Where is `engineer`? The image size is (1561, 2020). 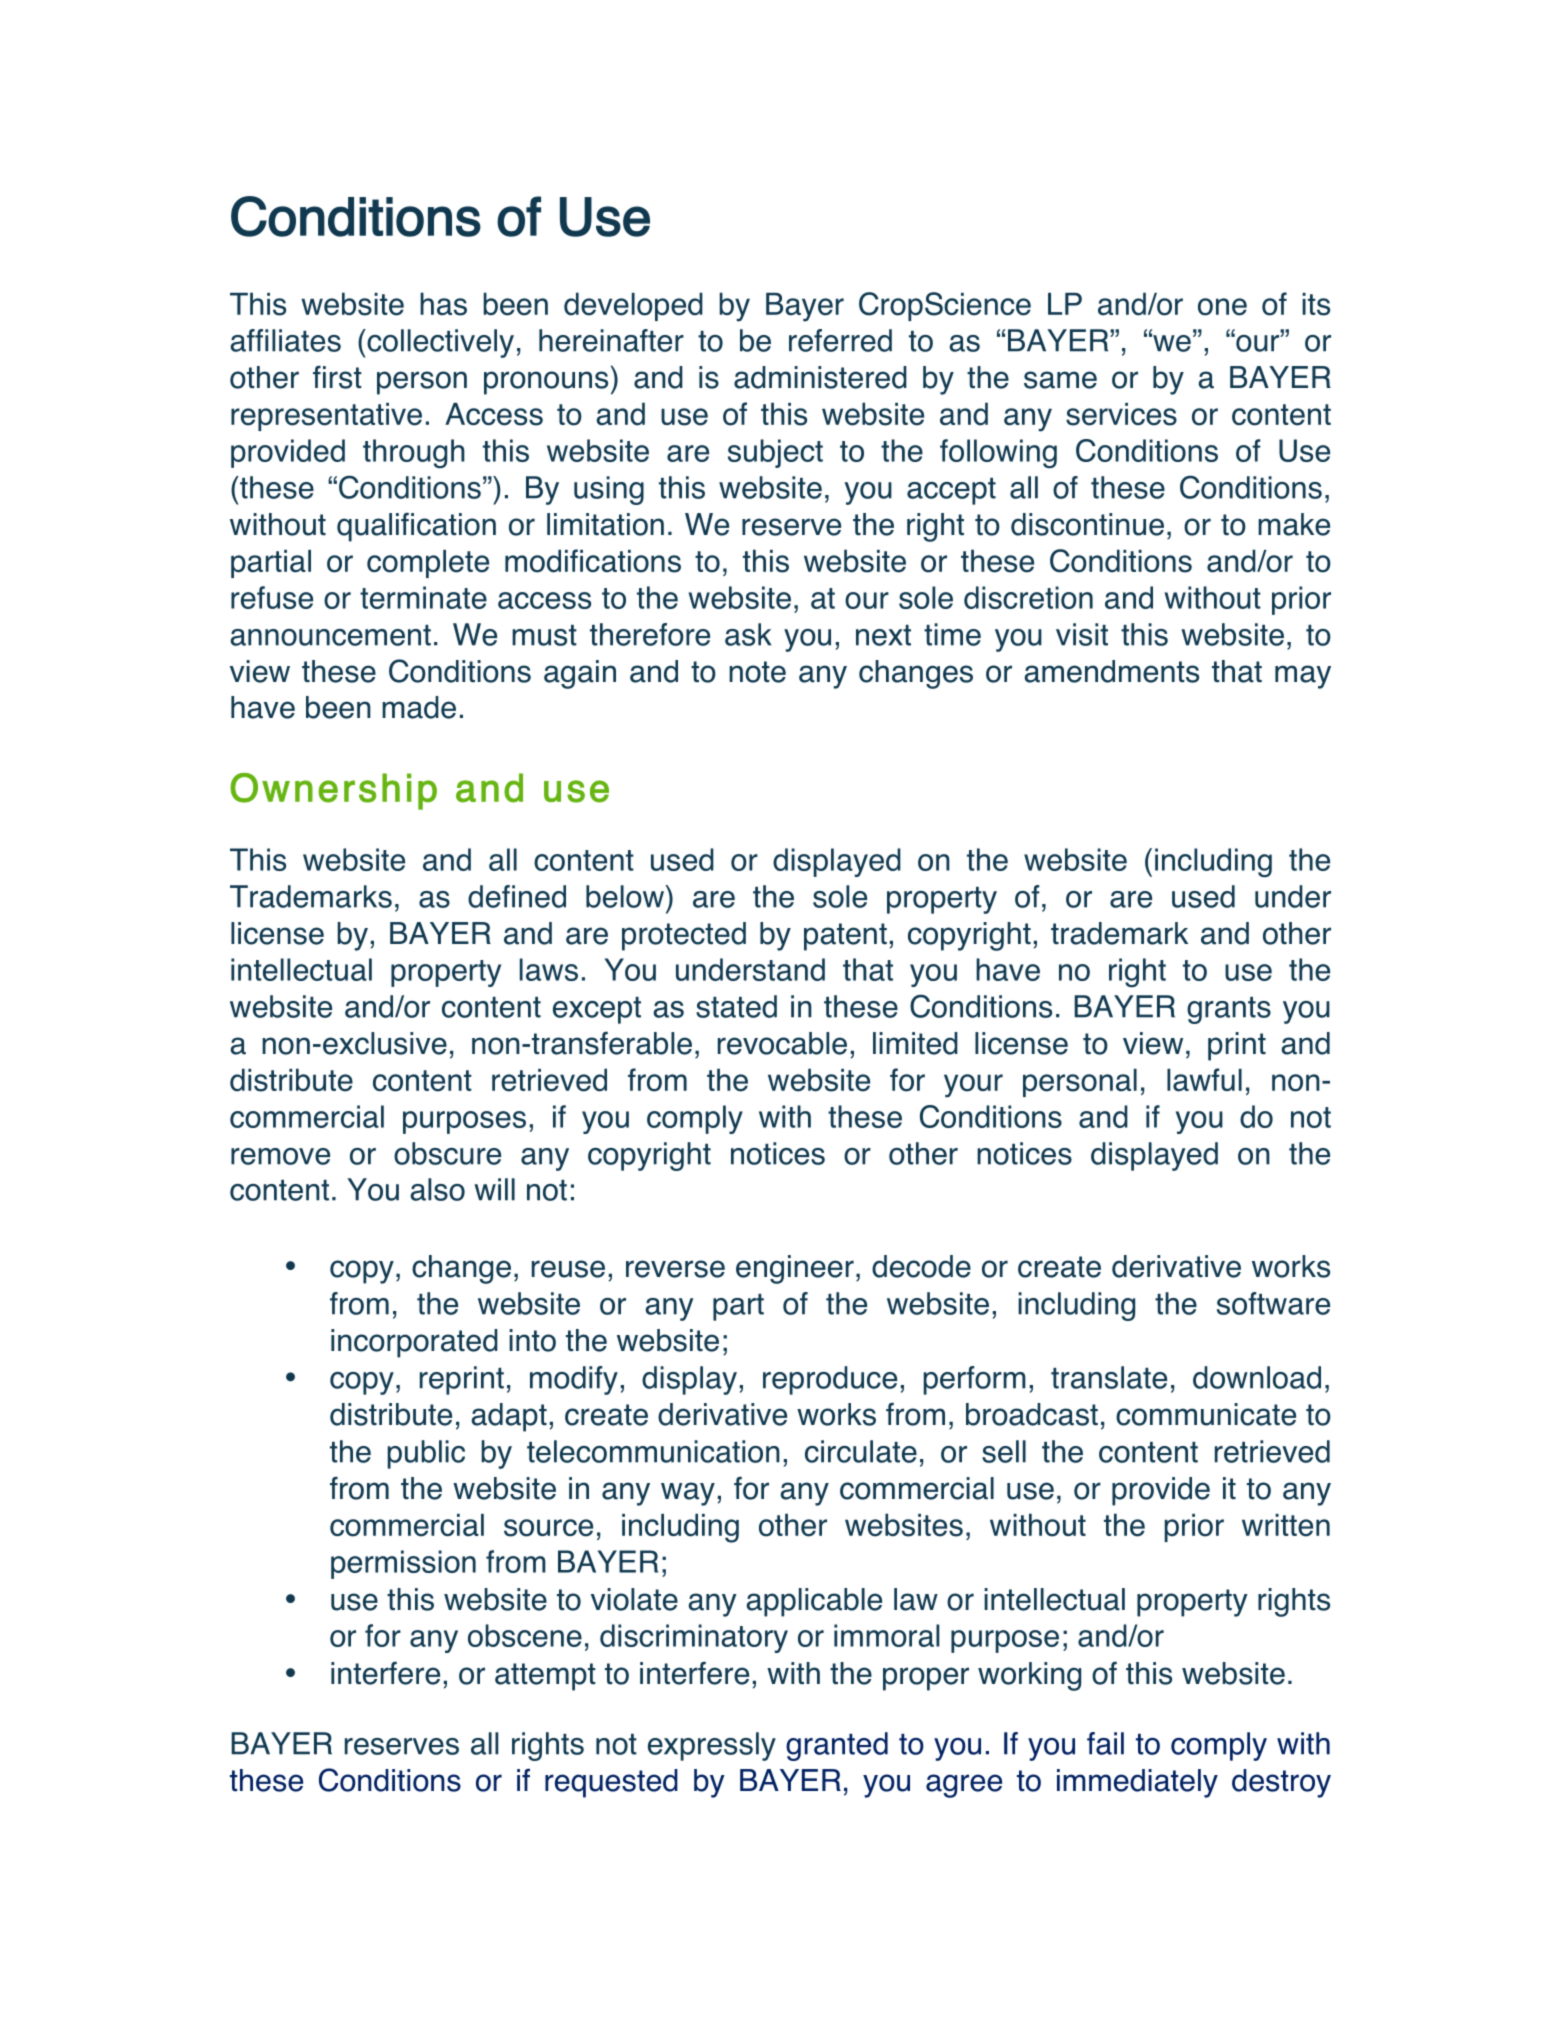
engineer is located at coordinates (795, 1269).
